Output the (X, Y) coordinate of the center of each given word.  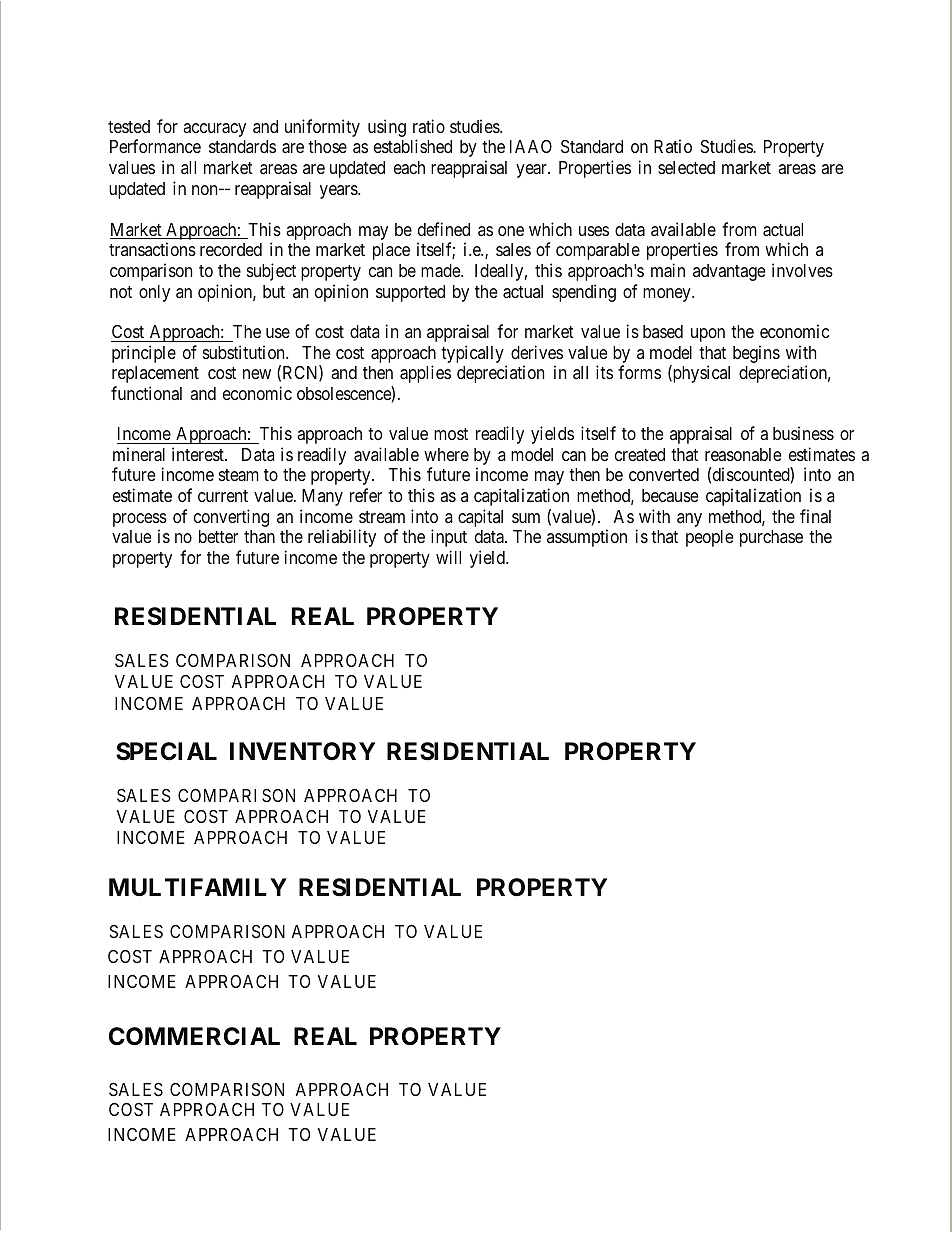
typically (472, 354)
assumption (587, 538)
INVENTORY (303, 751)
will (448, 557)
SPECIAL (166, 751)
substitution (245, 352)
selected (686, 167)
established (413, 146)
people (709, 538)
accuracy (214, 130)
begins (756, 354)
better (218, 536)
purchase (771, 538)
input (449, 538)
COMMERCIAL (194, 1036)
